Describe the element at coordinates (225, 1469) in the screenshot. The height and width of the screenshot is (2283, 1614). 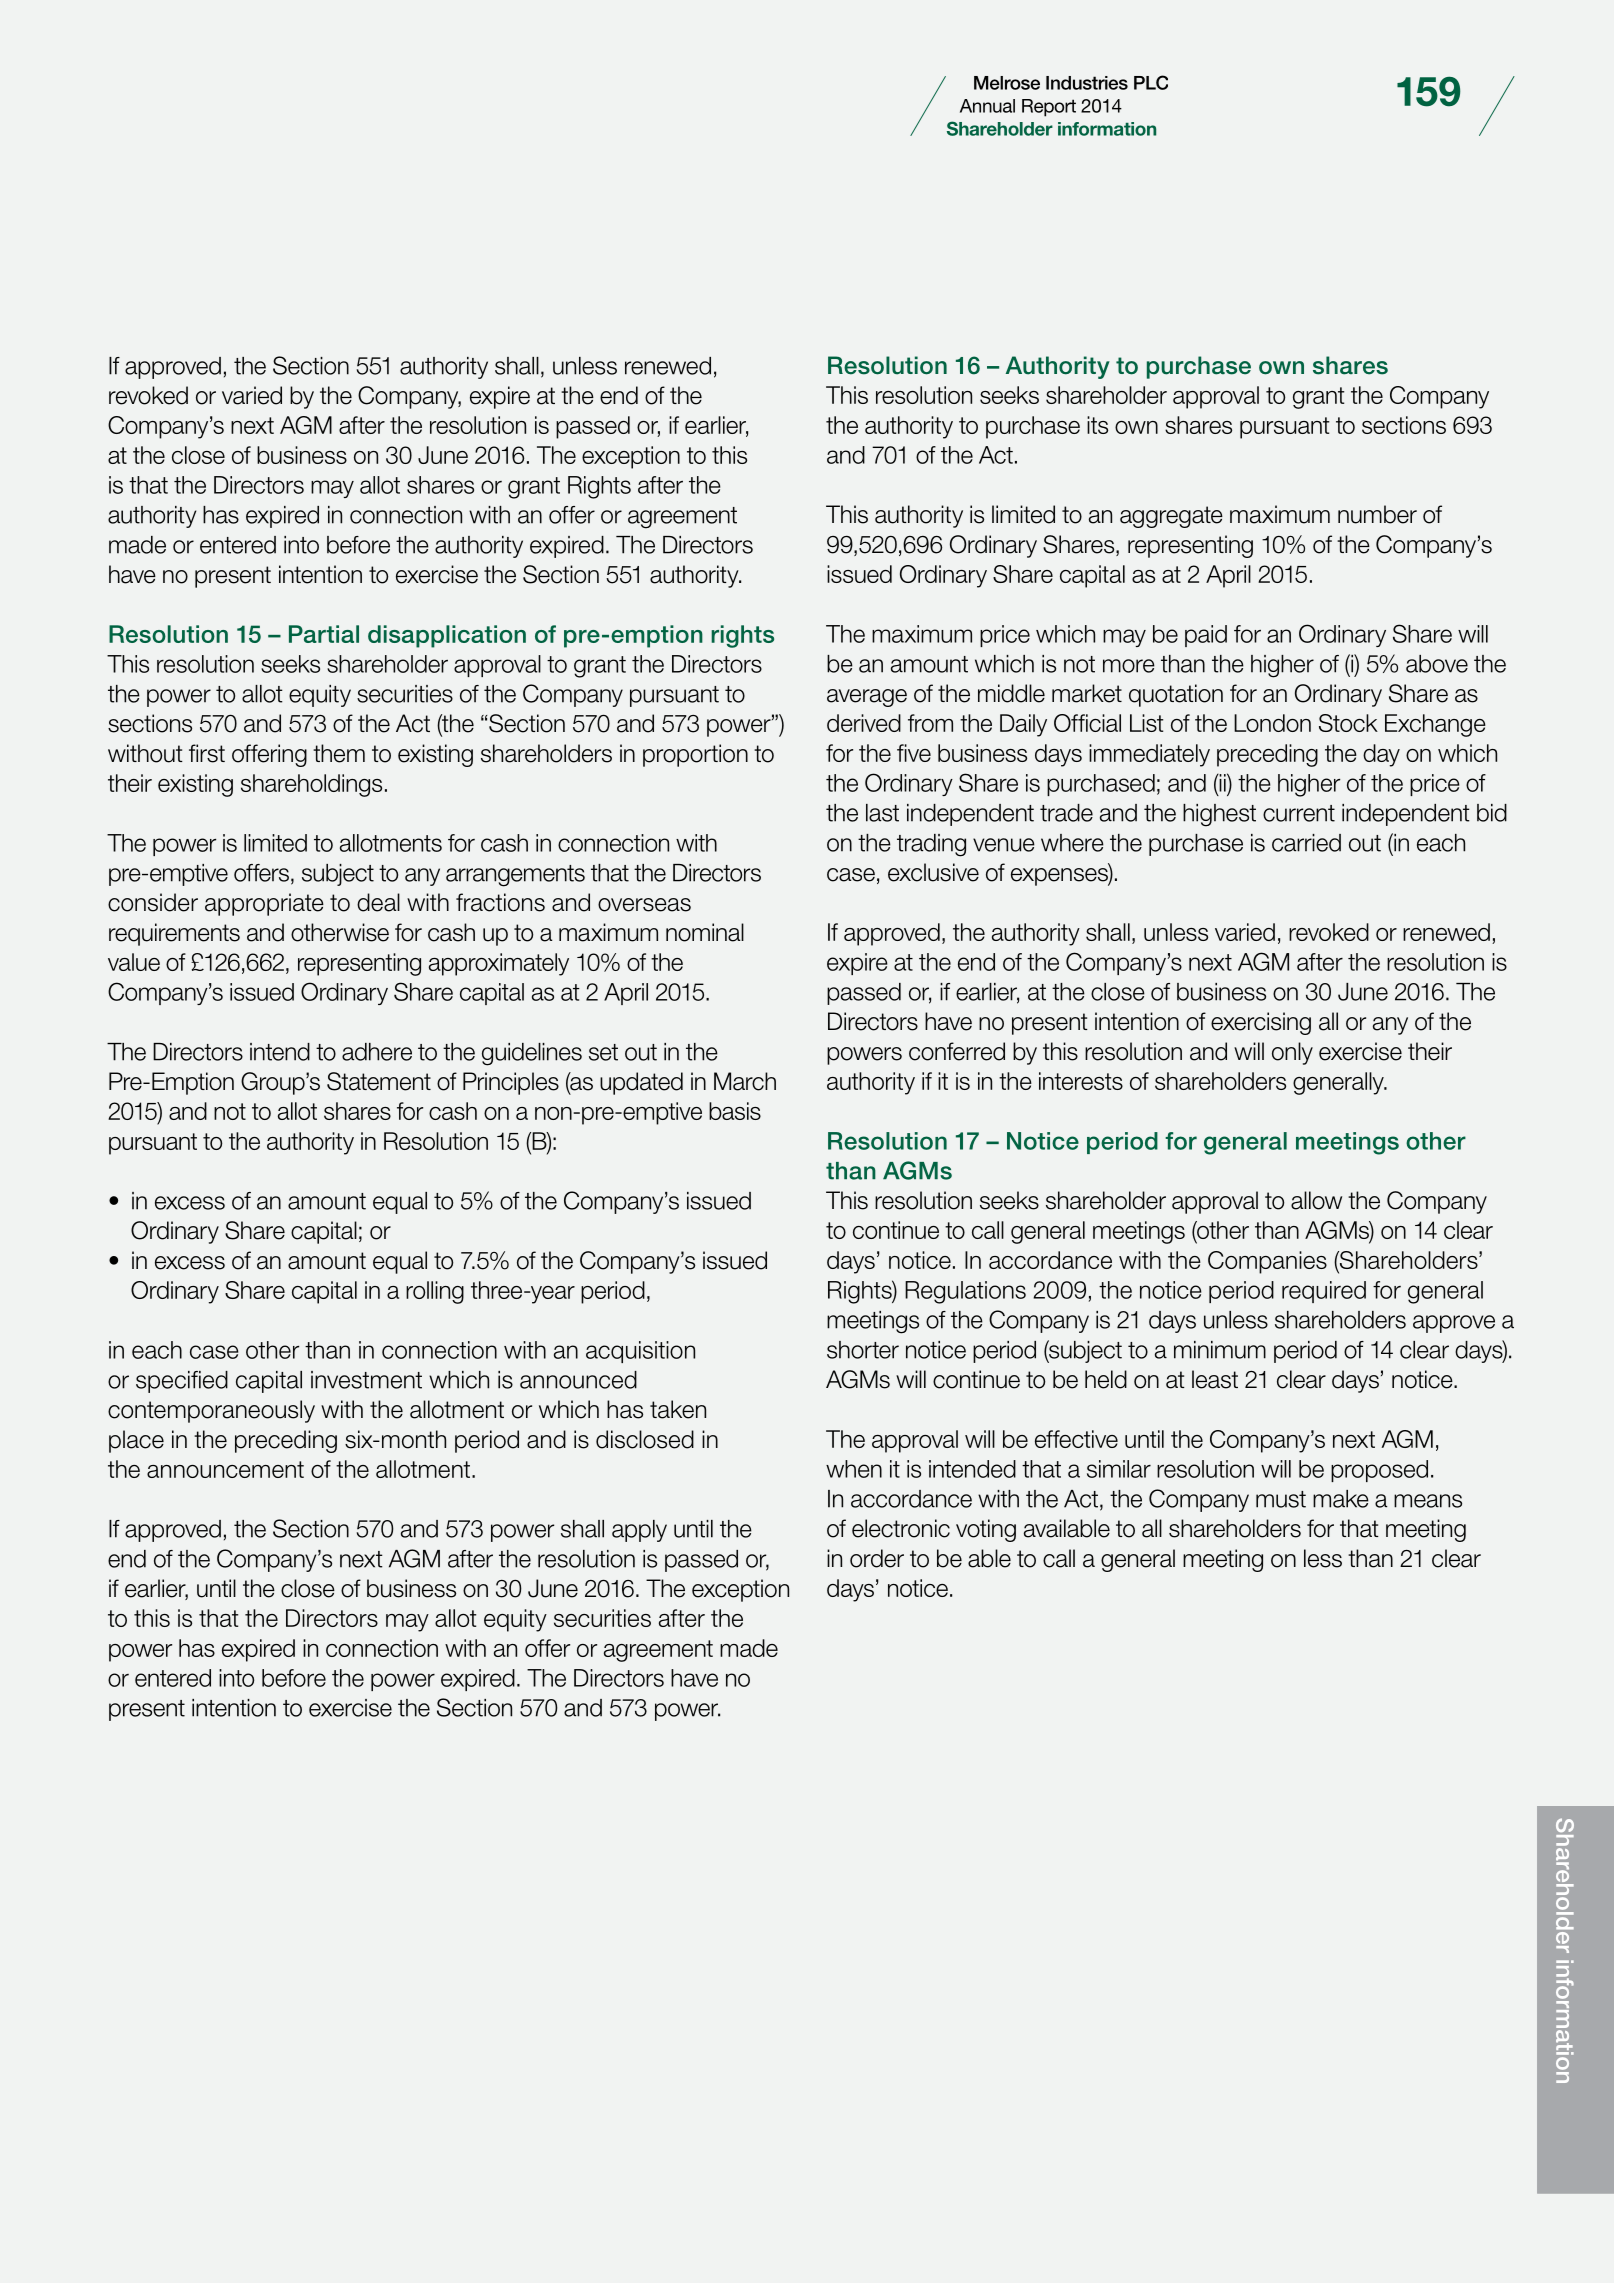
I see `announcement` at that location.
